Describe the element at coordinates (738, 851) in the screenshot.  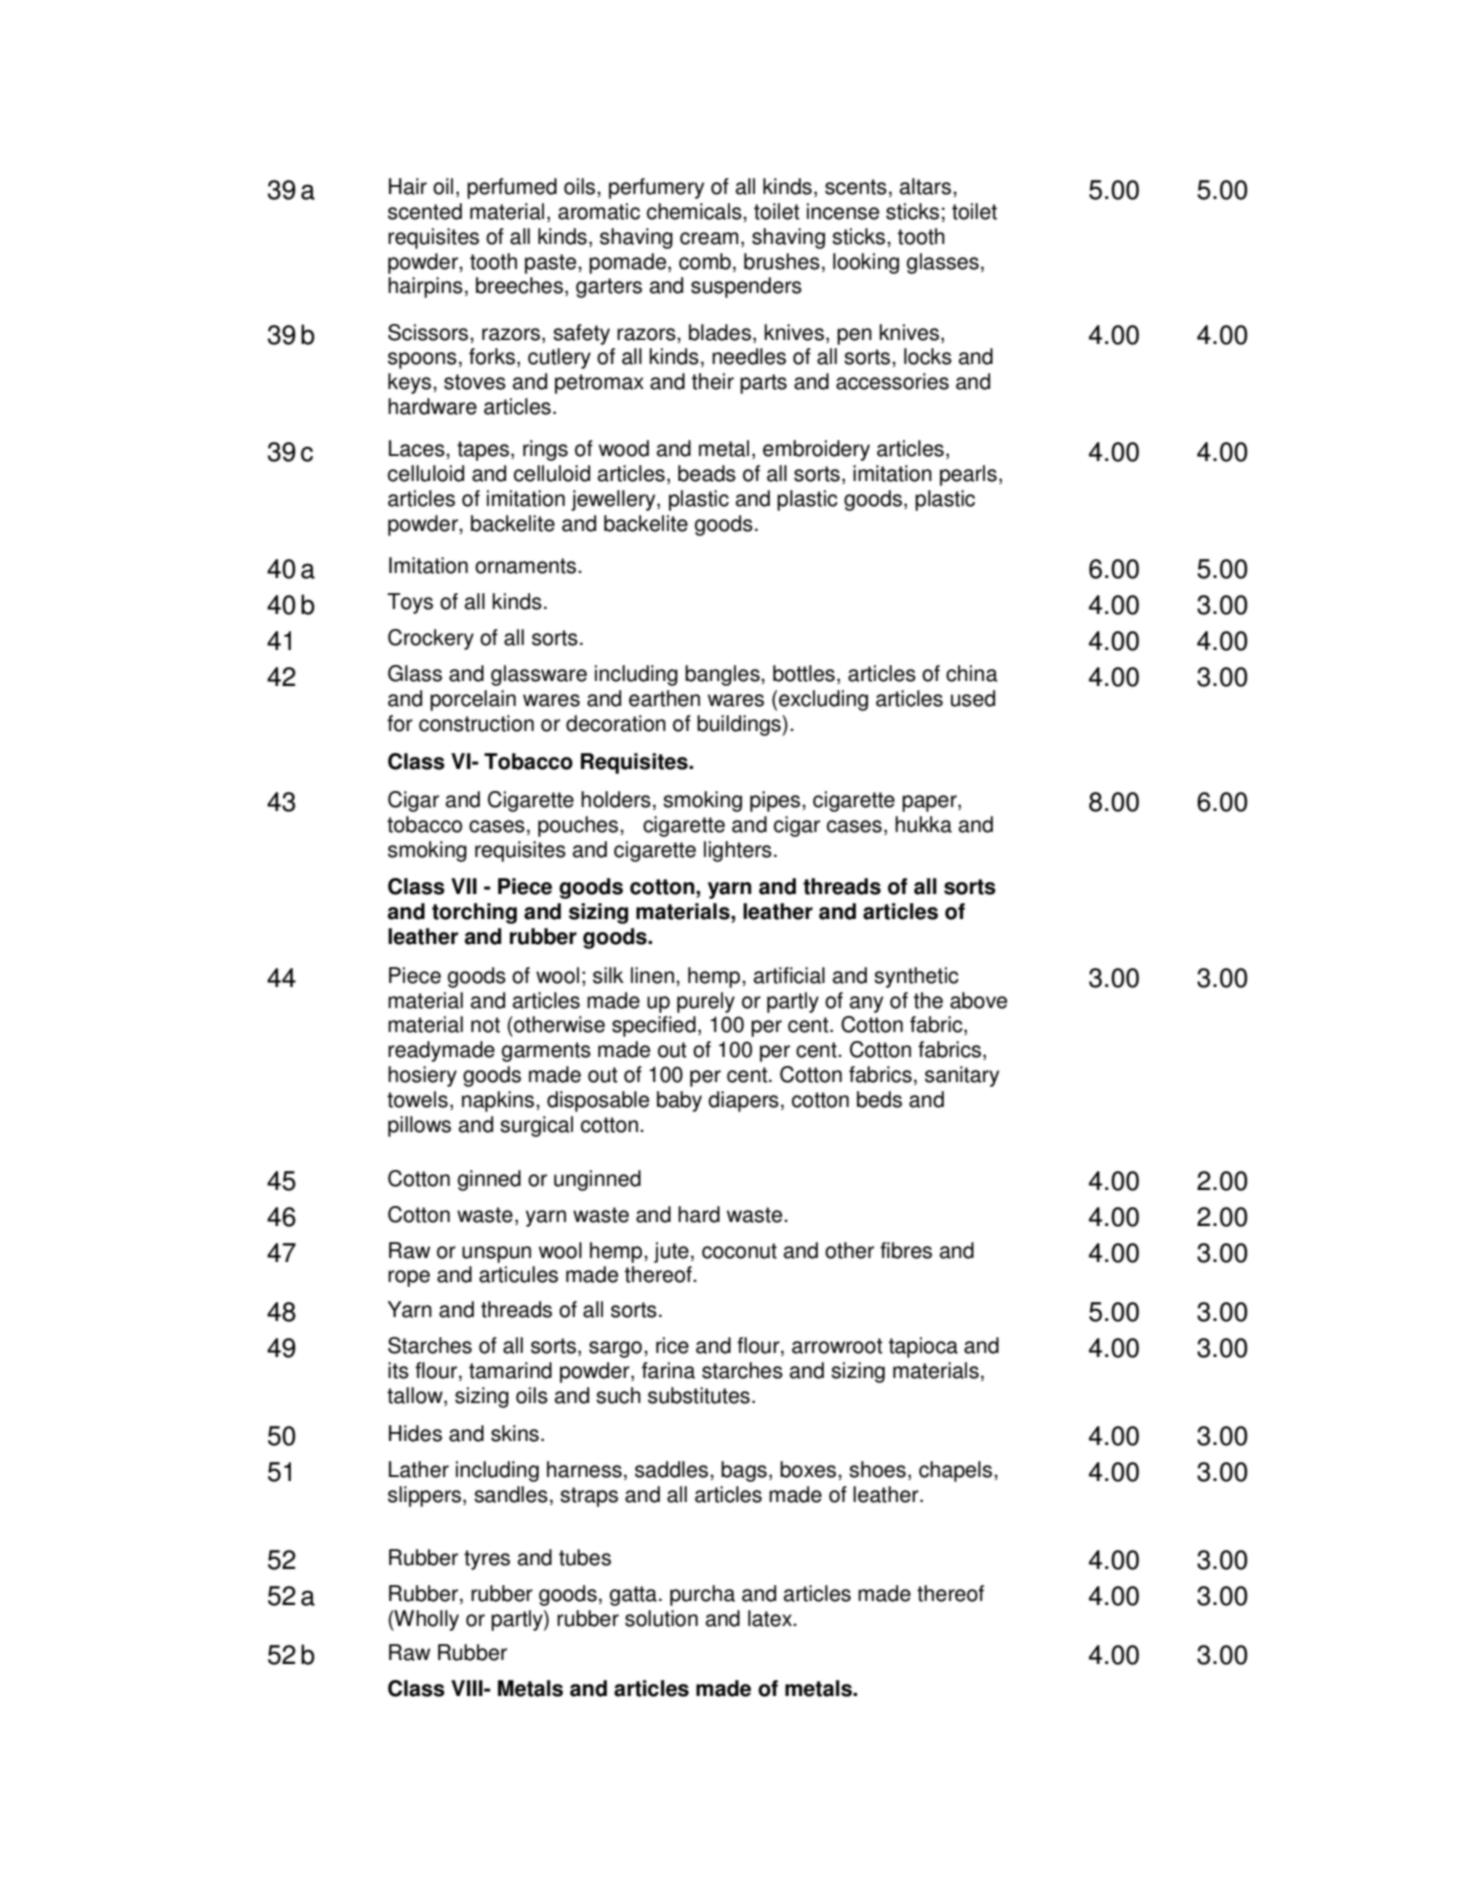
I see `lighters` at that location.
